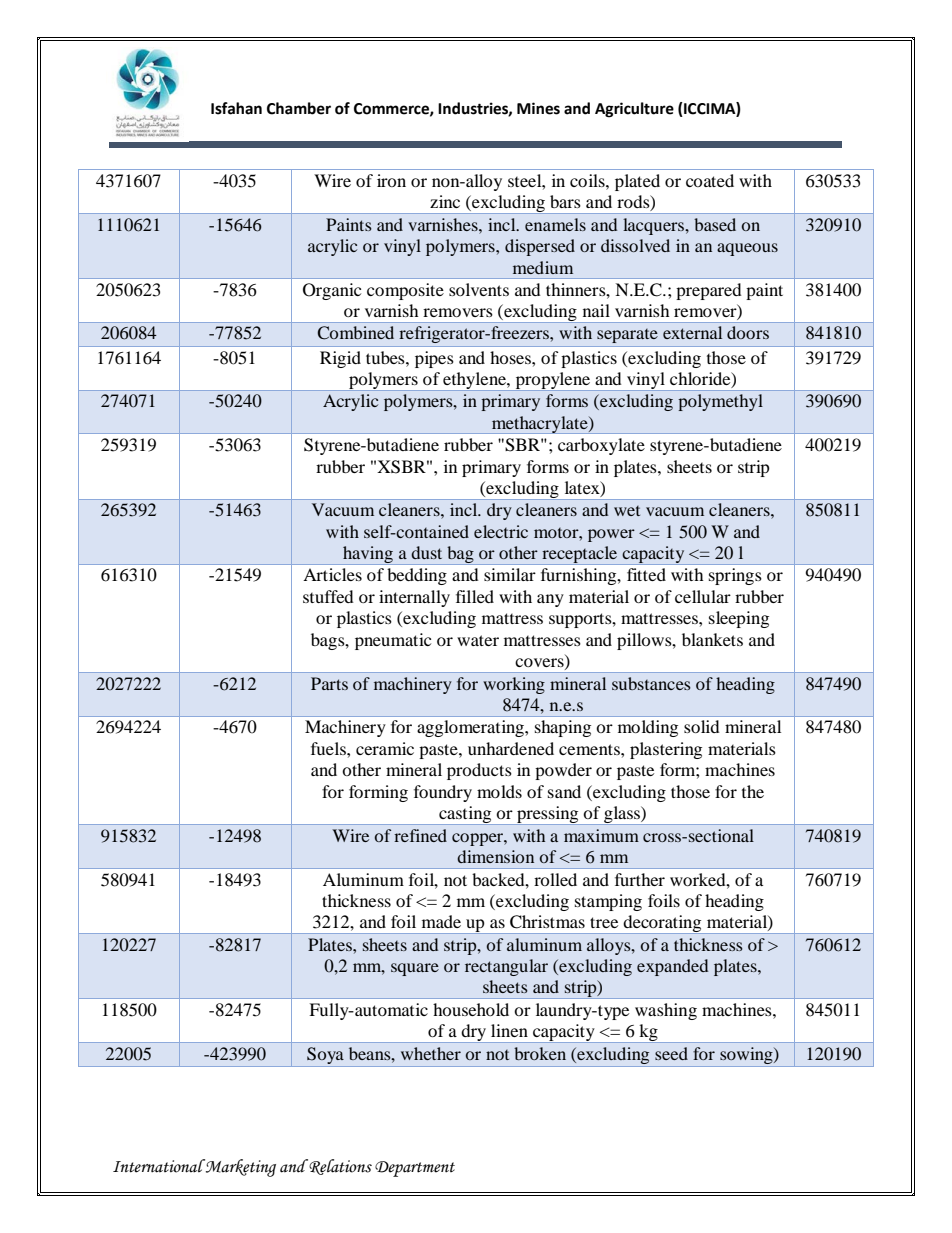 Image resolution: width=952 pixels, height=1233 pixels. Describe the element at coordinates (538, 108) in the screenshot. I see `Mines` at that location.
